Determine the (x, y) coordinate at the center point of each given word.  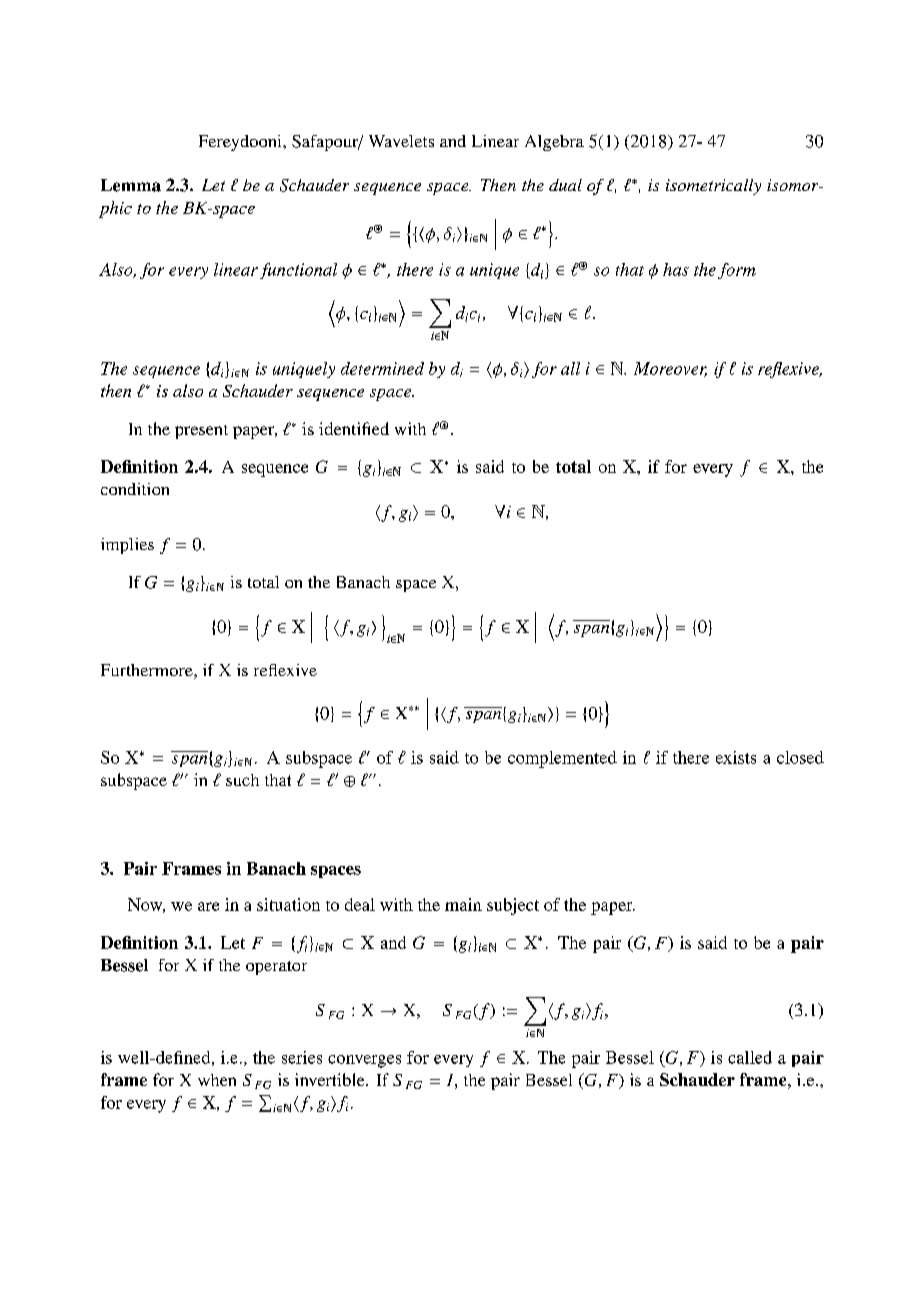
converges (364, 1061)
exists (736, 757)
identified (354, 428)
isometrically (713, 187)
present (201, 432)
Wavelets (401, 141)
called (750, 1057)
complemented (562, 759)
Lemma (131, 185)
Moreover (670, 369)
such (242, 780)
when (217, 1080)
